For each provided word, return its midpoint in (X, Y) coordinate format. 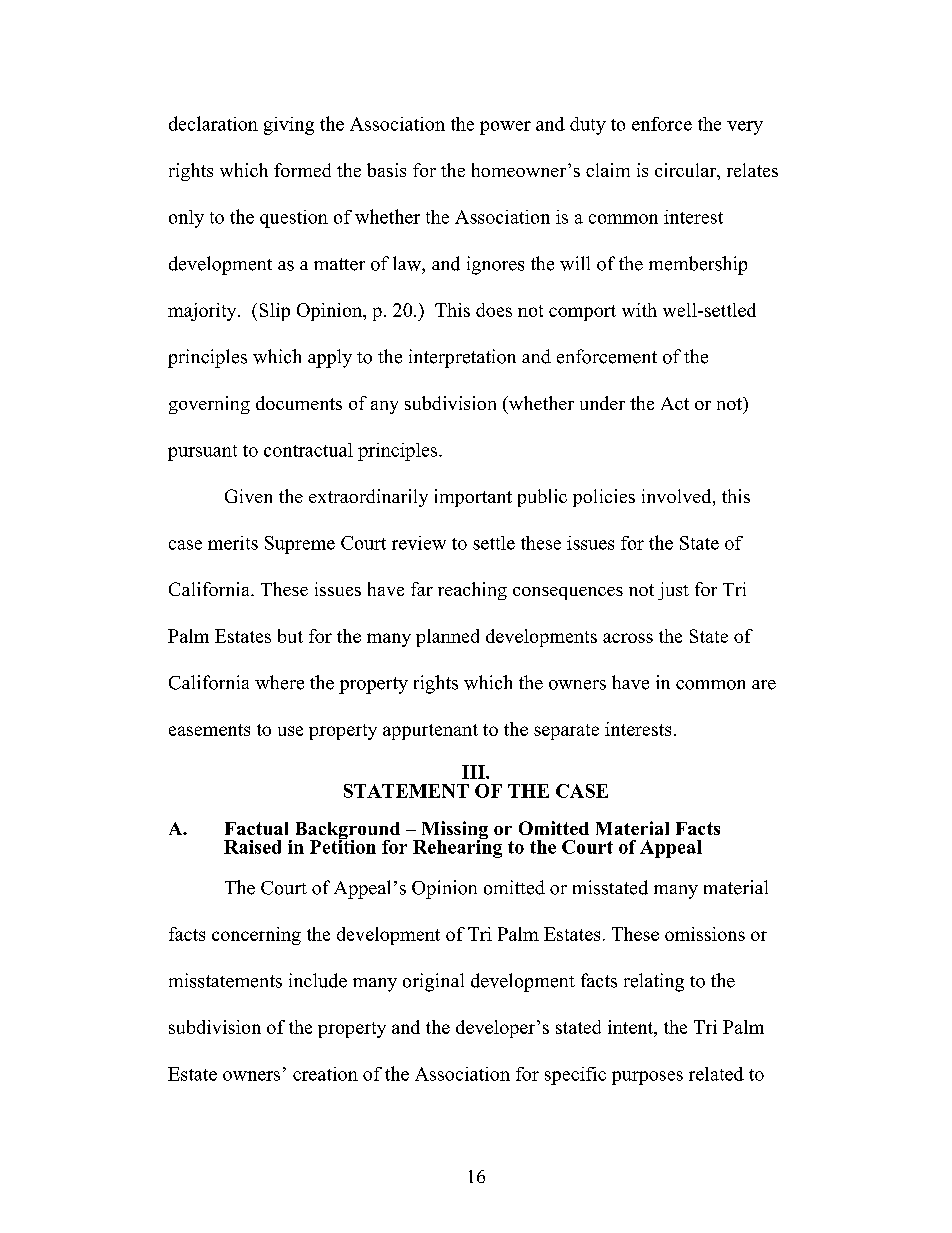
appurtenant (430, 732)
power (505, 128)
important (473, 498)
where (279, 682)
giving (289, 126)
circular (687, 171)
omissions (705, 934)
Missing (453, 831)
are (764, 685)
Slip (275, 312)
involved (678, 497)
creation (325, 1074)
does (494, 310)
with (639, 310)
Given (248, 496)
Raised (252, 847)
